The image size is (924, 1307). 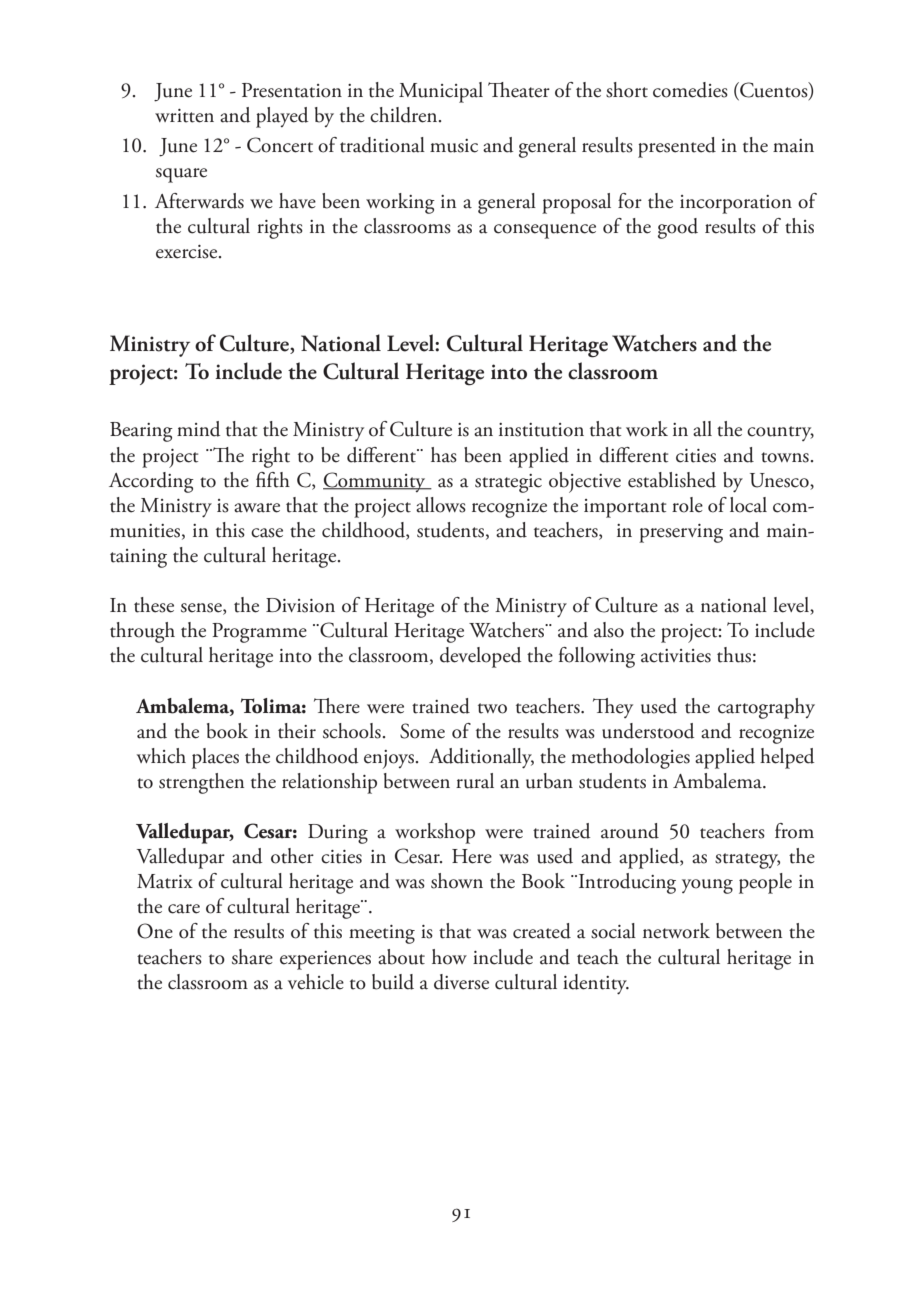 What do you see at coordinates (252, 957) in the screenshot?
I see `share` at bounding box center [252, 957].
